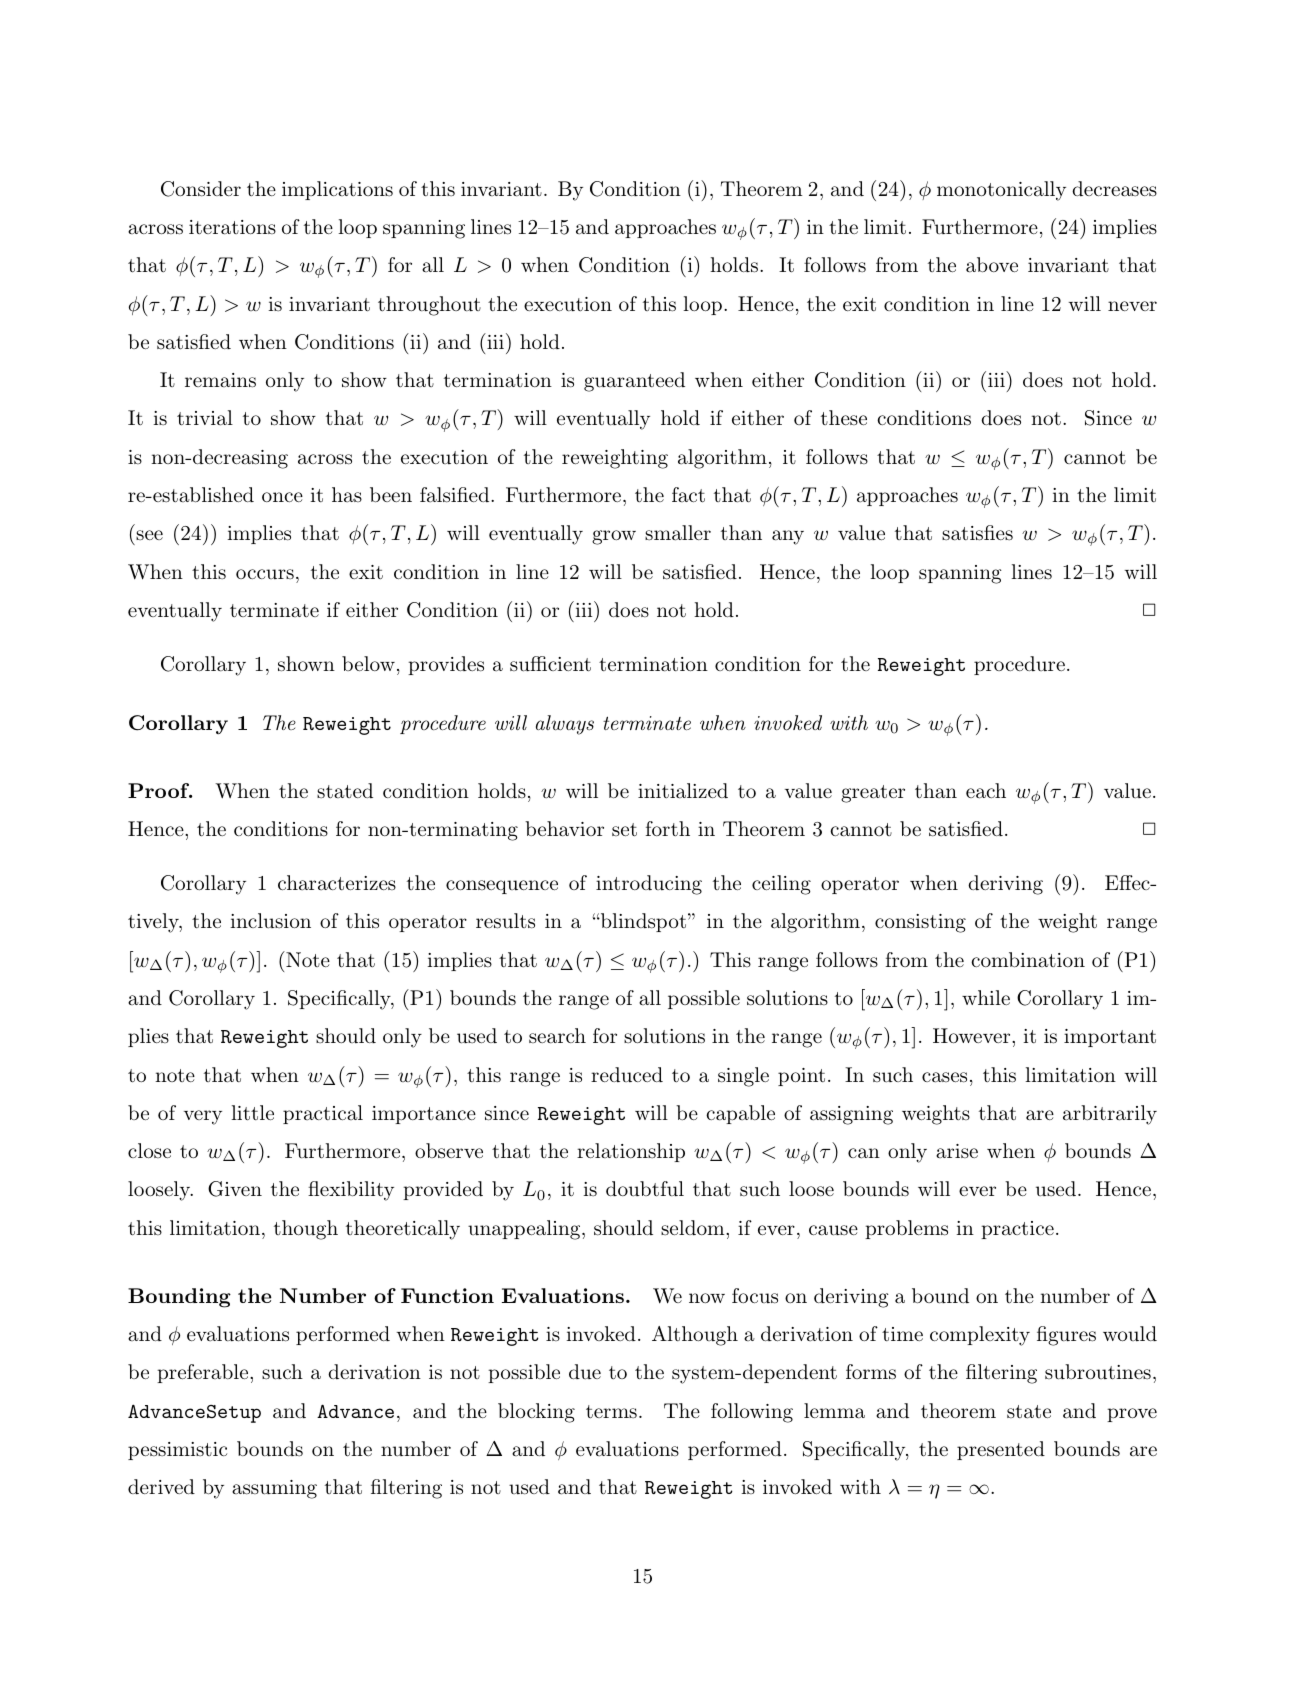 This screenshot has height=1691, width=1306. Describe the element at coordinates (611, 1411) in the screenshot. I see `terms` at that location.
